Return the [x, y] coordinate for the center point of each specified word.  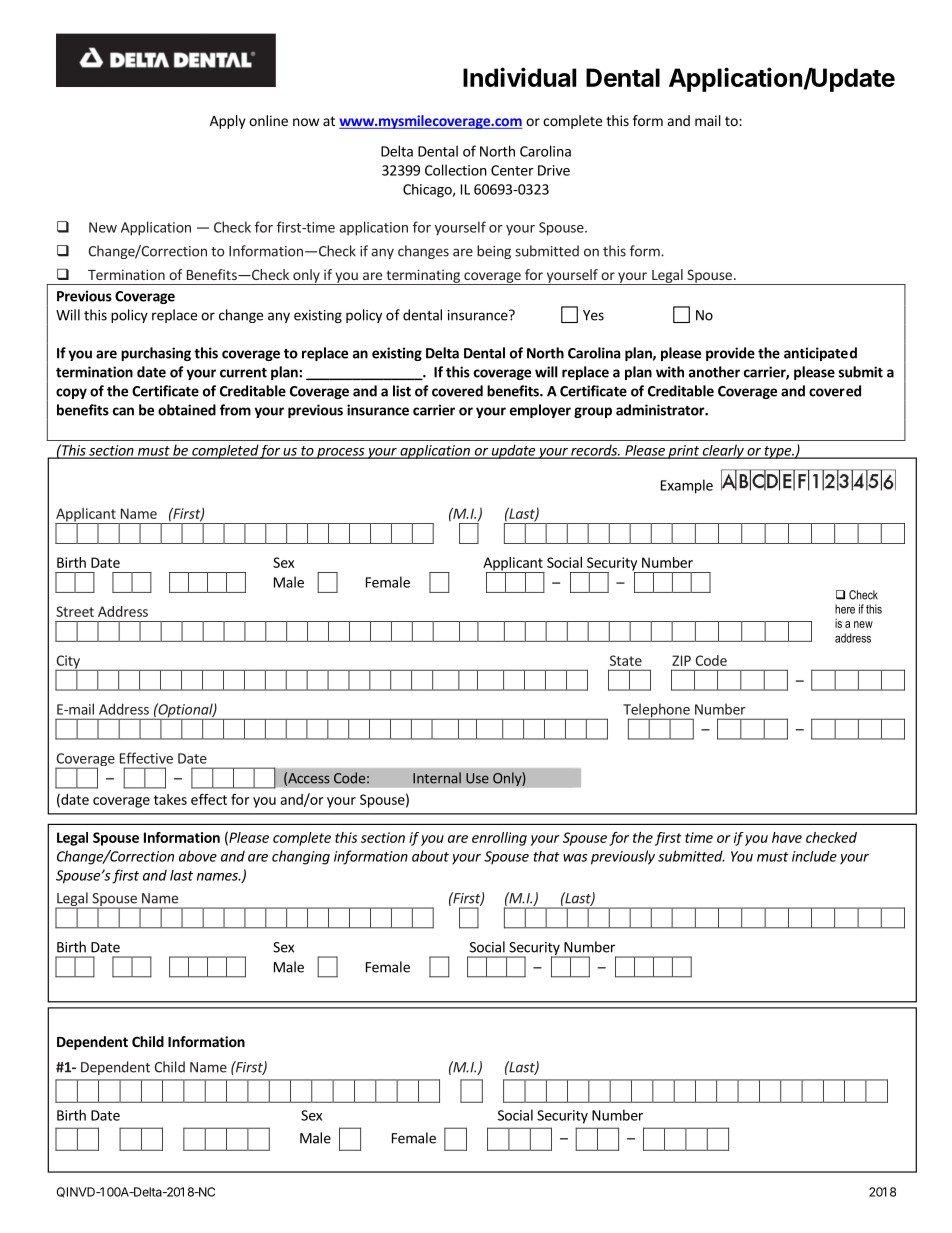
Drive [554, 170]
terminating [423, 277]
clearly [723, 451]
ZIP [681, 660]
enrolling [499, 839]
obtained [187, 410]
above [198, 856]
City [68, 663]
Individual [519, 77]
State [626, 660]
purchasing [156, 354]
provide [730, 354]
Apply [228, 122]
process [341, 453]
